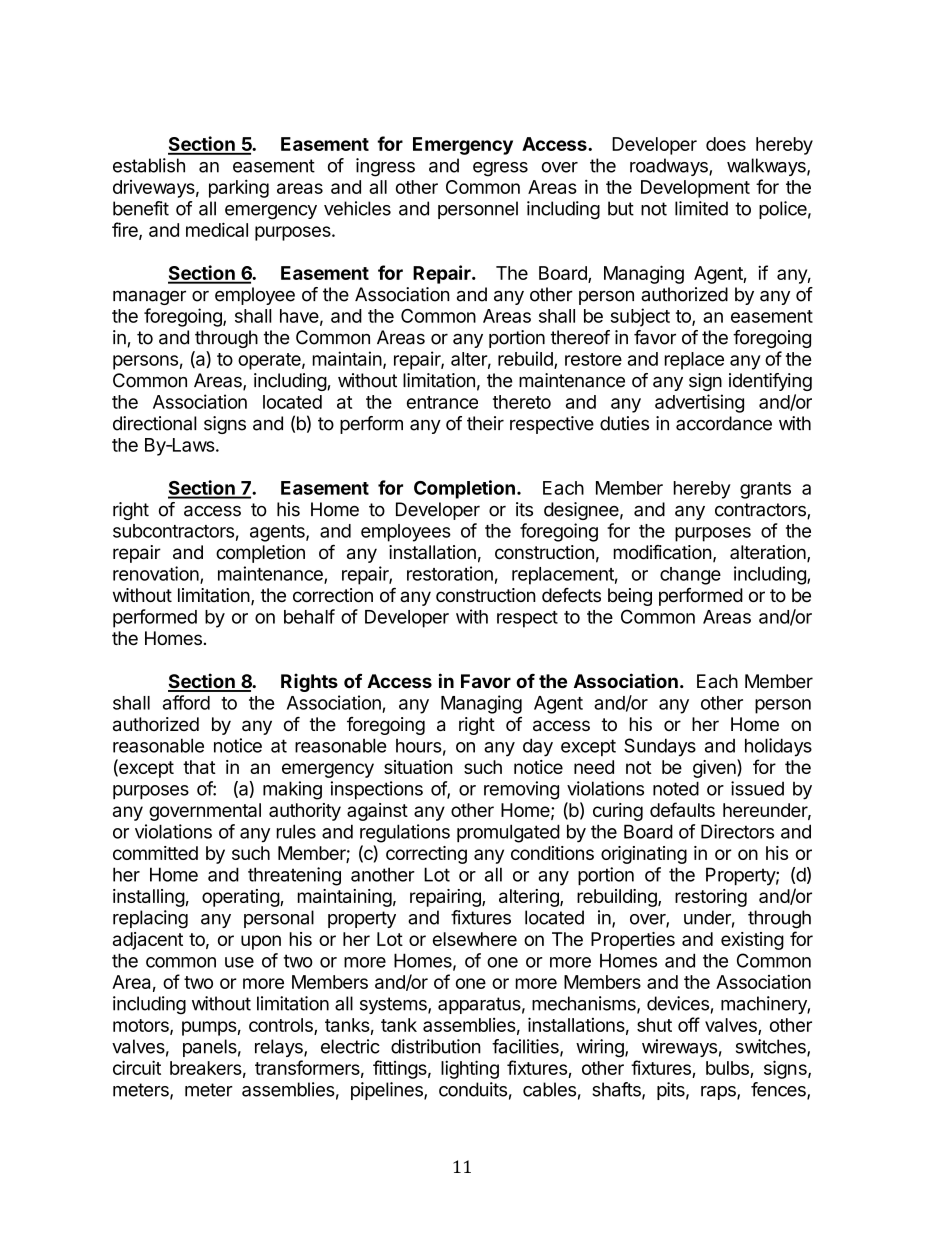 The width and height of the document is (952, 1233). I want to click on egress, so click(500, 169).
